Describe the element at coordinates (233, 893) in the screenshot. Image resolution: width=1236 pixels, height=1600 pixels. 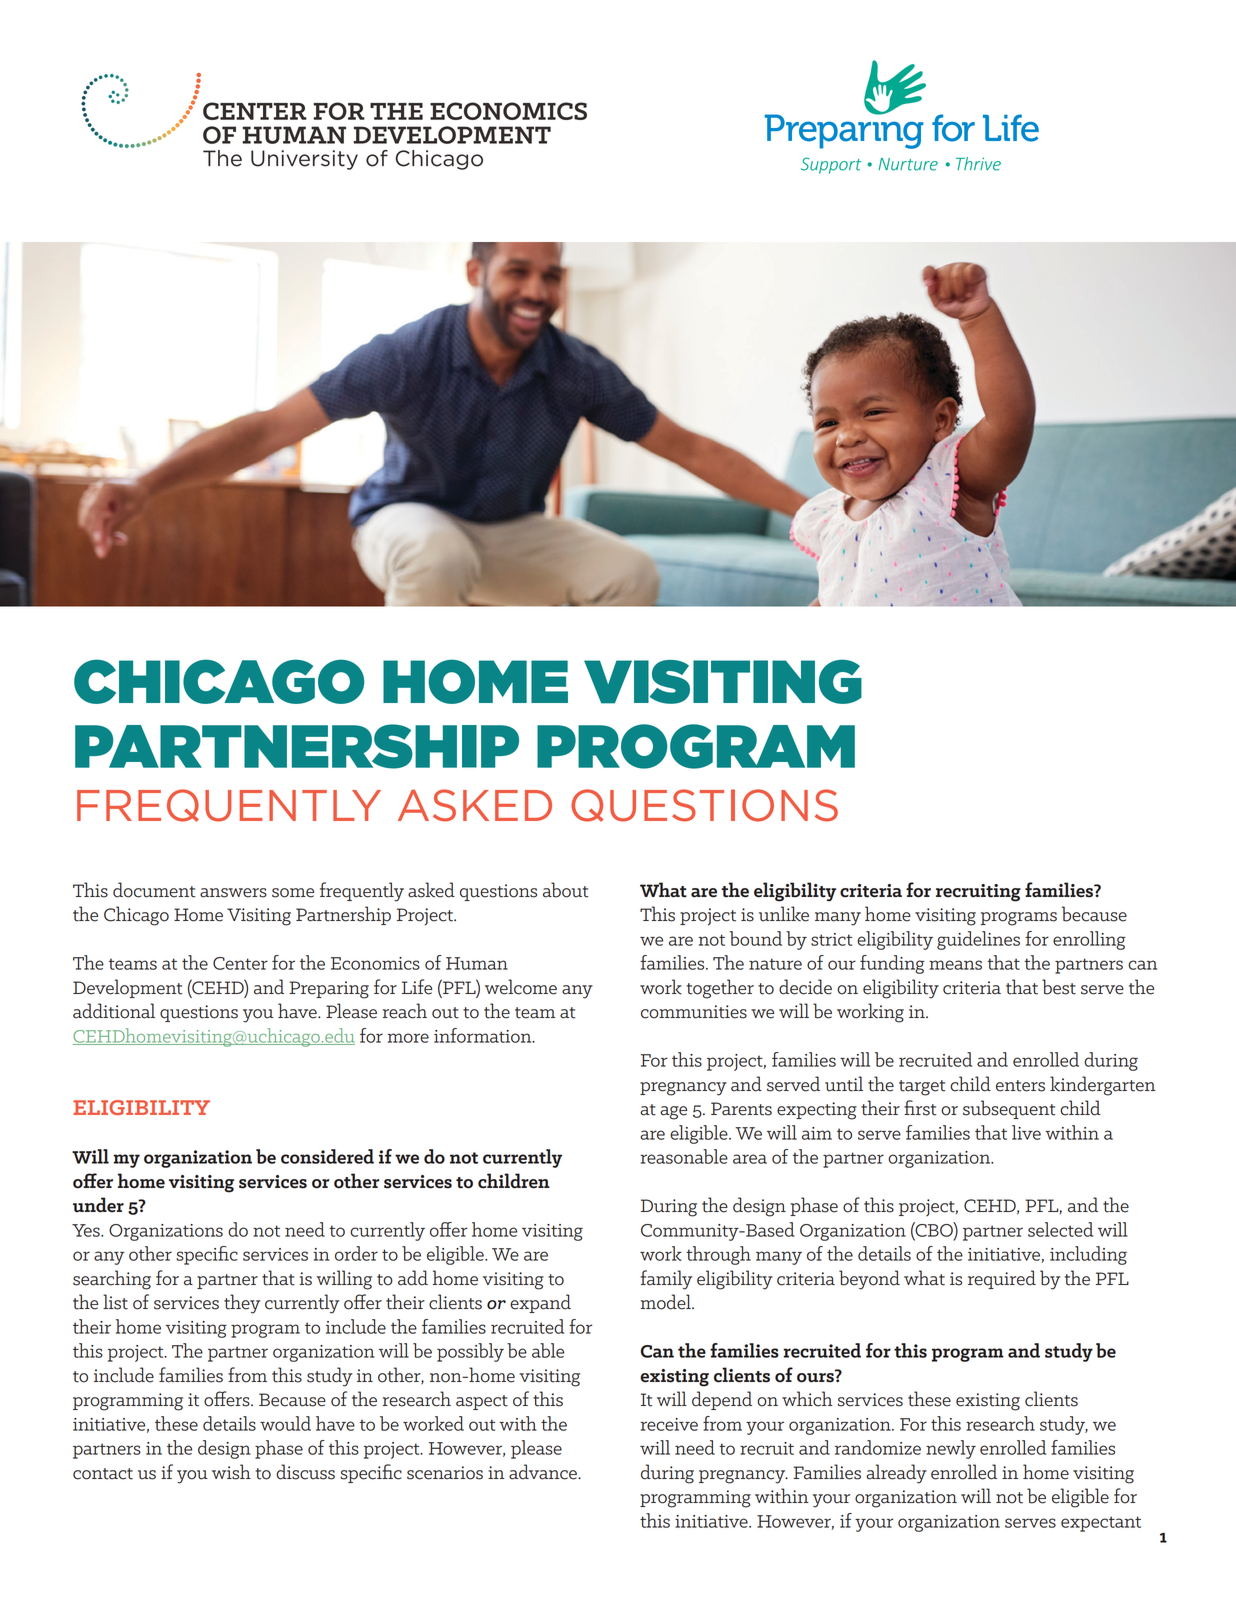
I see `answers` at that location.
